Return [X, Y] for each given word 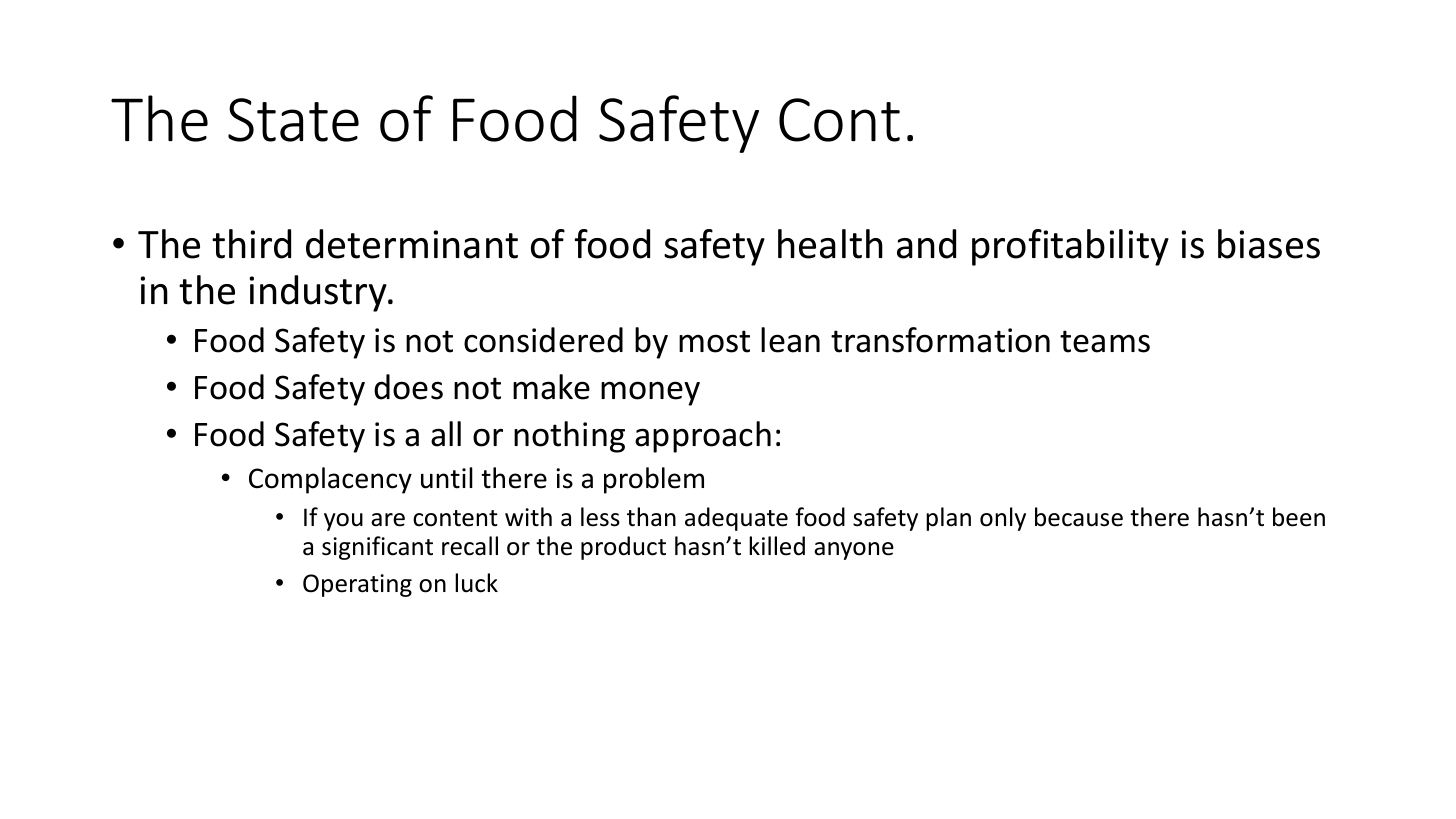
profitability [1070, 247]
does [408, 387]
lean [790, 340]
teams [1105, 341]
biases [1269, 244]
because [1079, 517]
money [650, 393]
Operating [357, 585]
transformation [940, 340]
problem [654, 480]
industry [319, 293]
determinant [412, 244]
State [293, 120]
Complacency [330, 480]
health [830, 244]
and [926, 244]
